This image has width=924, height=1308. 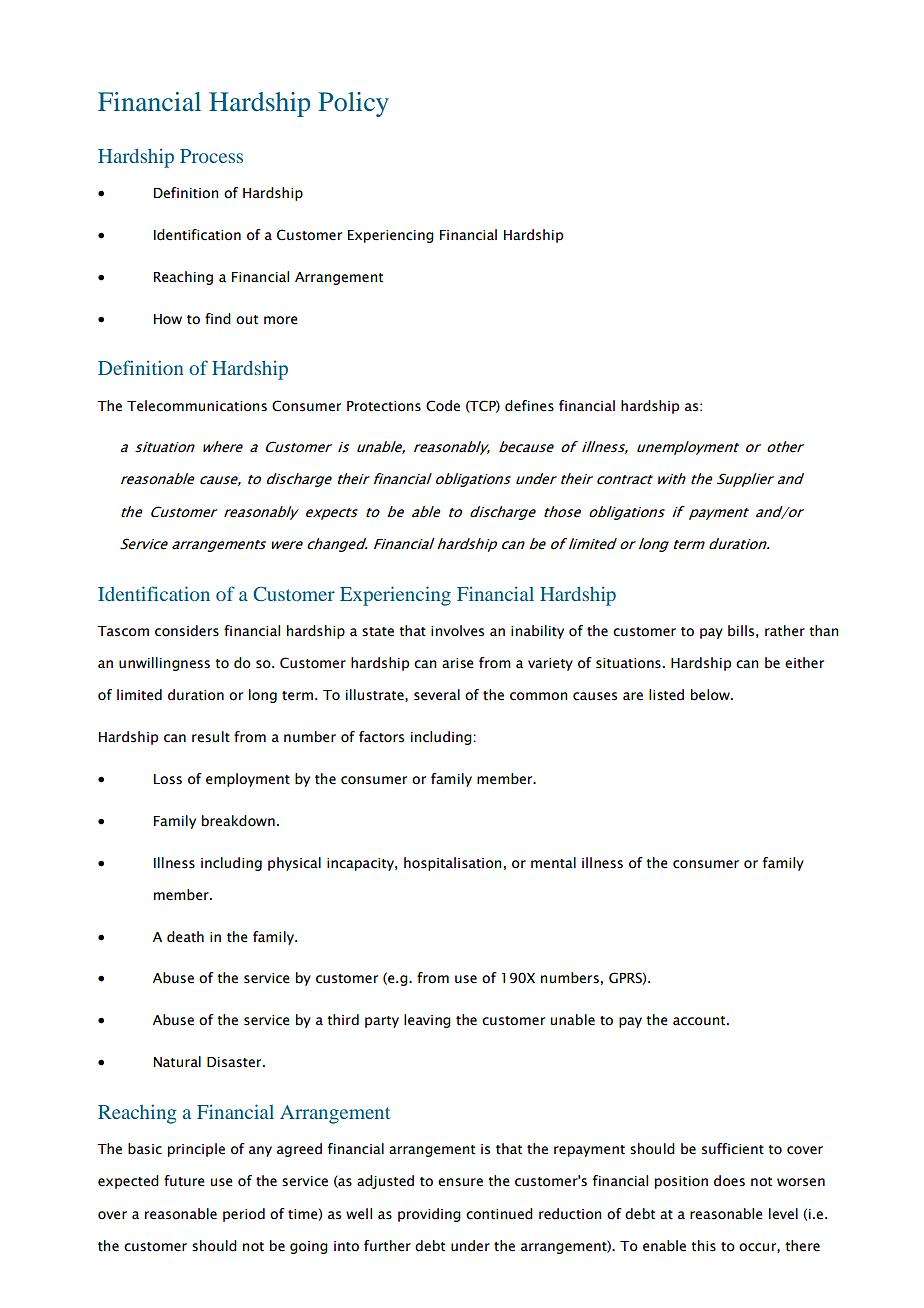 What do you see at coordinates (244, 1215) in the image?
I see `period` at bounding box center [244, 1215].
